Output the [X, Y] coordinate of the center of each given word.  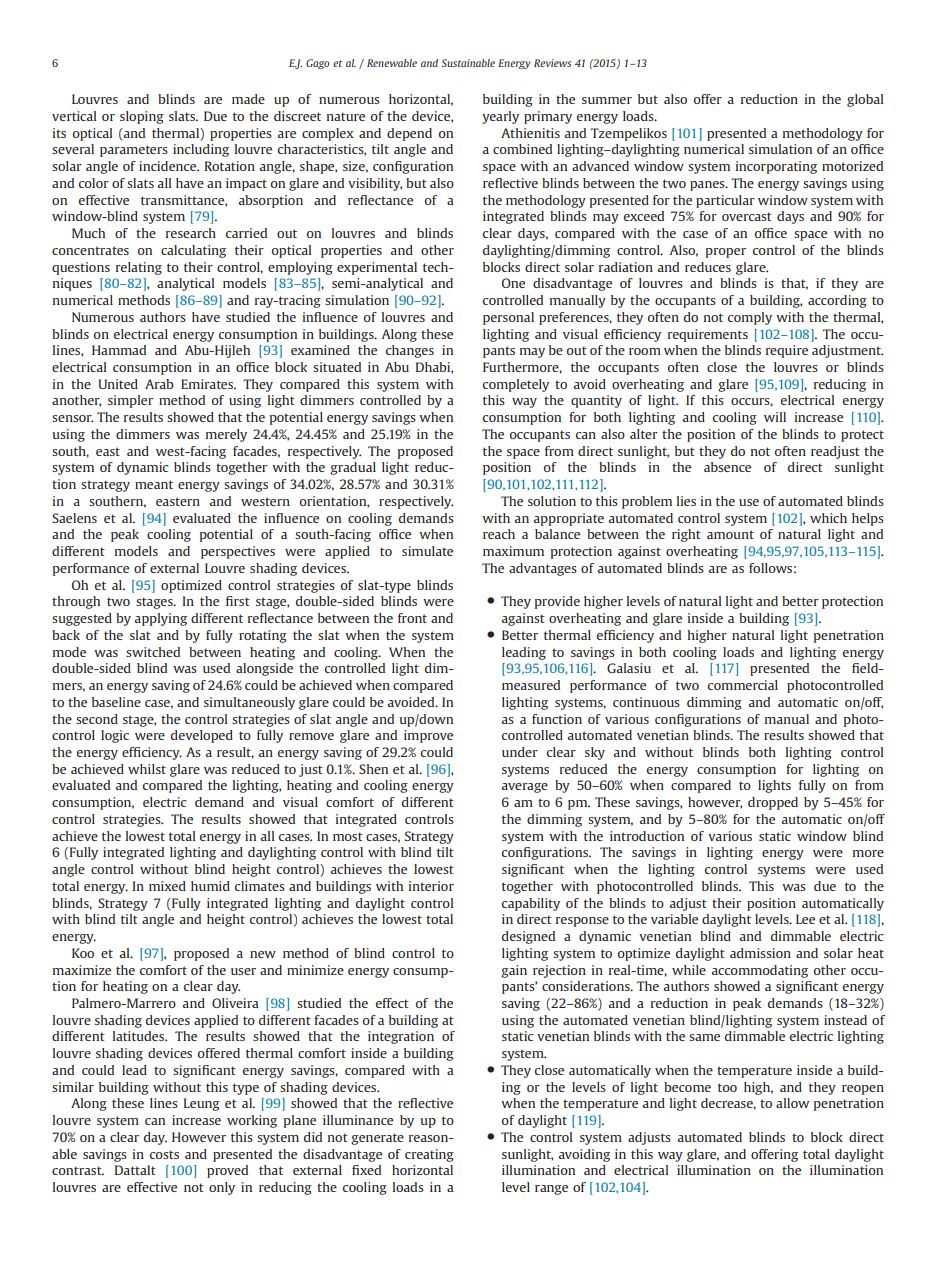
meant [154, 484]
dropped [773, 803]
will [775, 417]
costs [164, 1154]
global [865, 100]
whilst [147, 769]
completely [516, 385]
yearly [500, 117]
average [525, 788]
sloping [142, 117]
